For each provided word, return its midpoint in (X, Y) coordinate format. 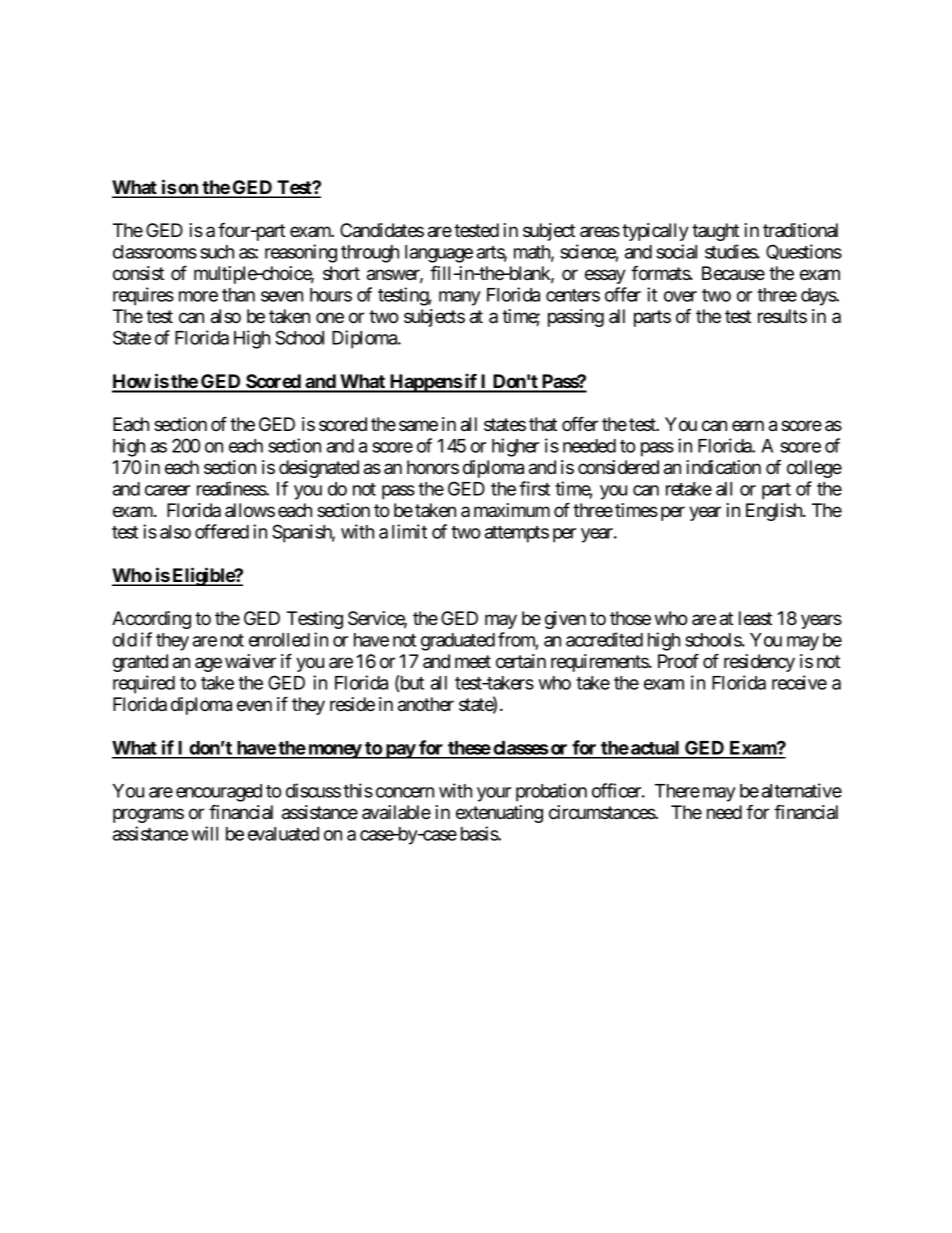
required (144, 684)
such (217, 252)
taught (715, 232)
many (460, 298)
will (205, 833)
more (198, 296)
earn (748, 425)
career (167, 490)
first (534, 488)
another (426, 704)
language (439, 254)
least (755, 618)
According (151, 620)
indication (723, 467)
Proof (678, 661)
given (565, 620)
